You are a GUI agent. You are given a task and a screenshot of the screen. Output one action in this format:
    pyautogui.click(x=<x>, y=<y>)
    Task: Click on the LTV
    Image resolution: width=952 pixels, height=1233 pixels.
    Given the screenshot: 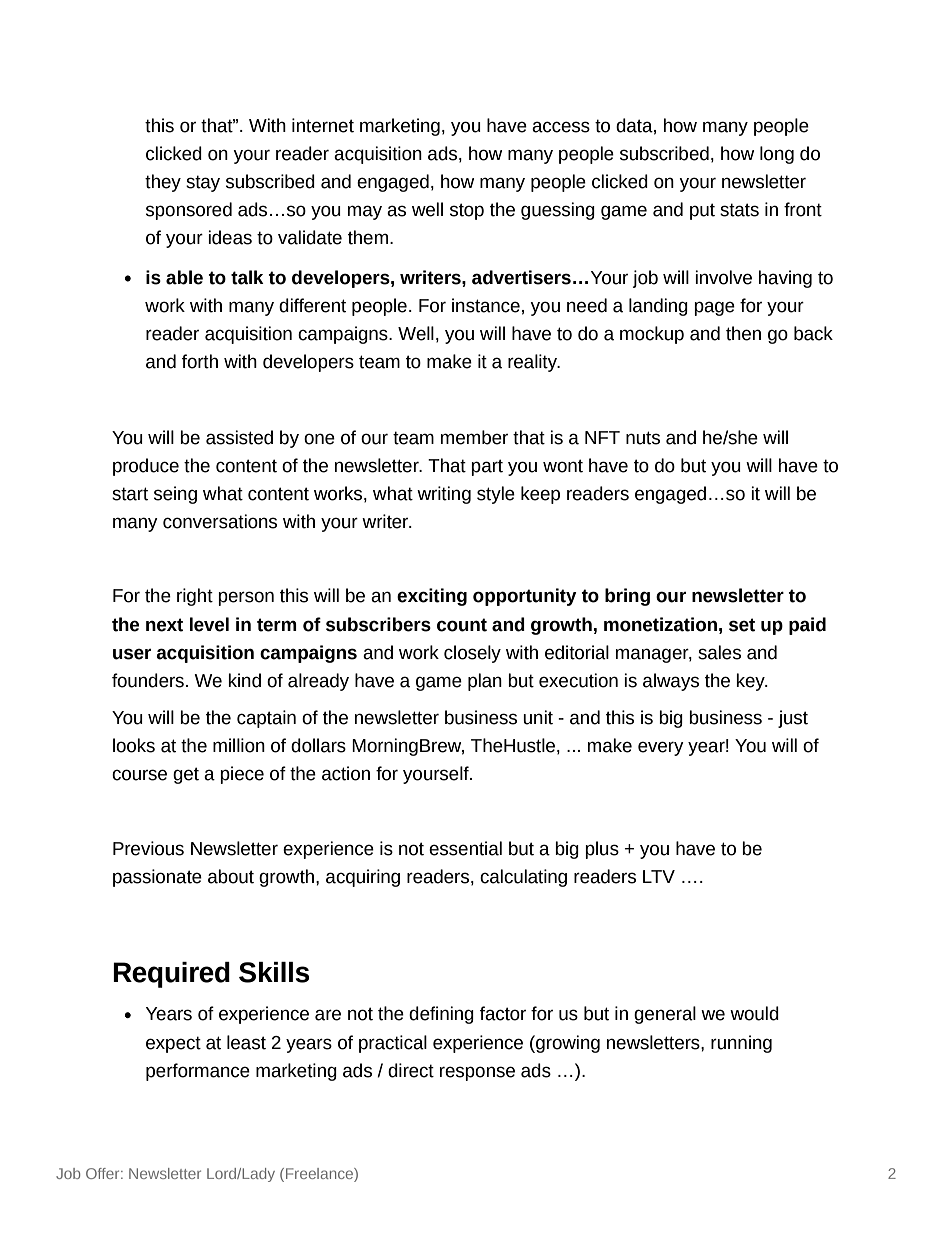 What is the action you would take?
    pyautogui.click(x=659, y=876)
